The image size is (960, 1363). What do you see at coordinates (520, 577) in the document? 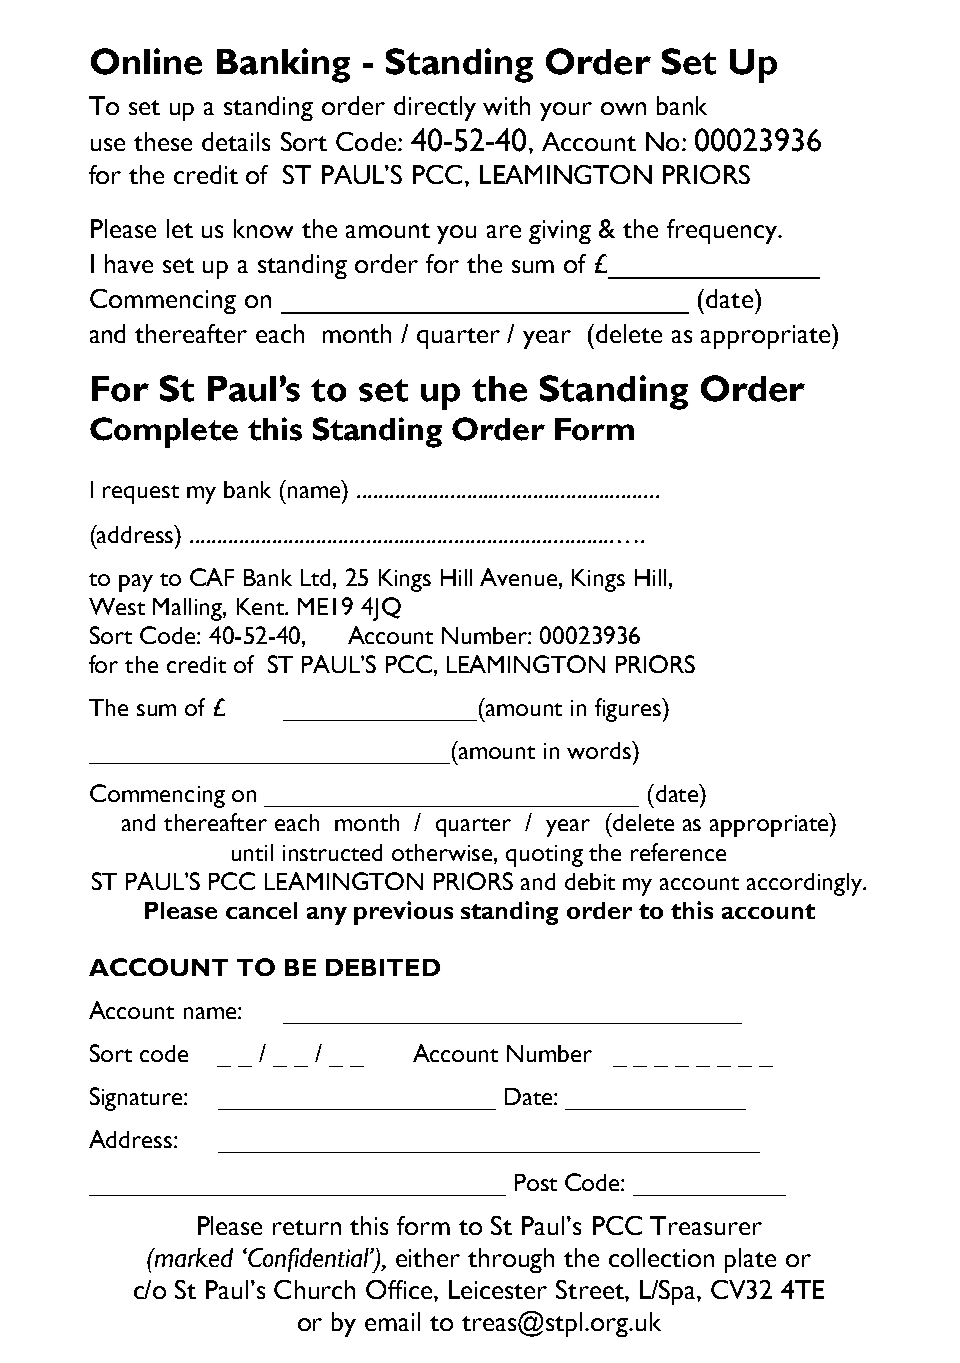
I see `Avenue` at bounding box center [520, 577].
